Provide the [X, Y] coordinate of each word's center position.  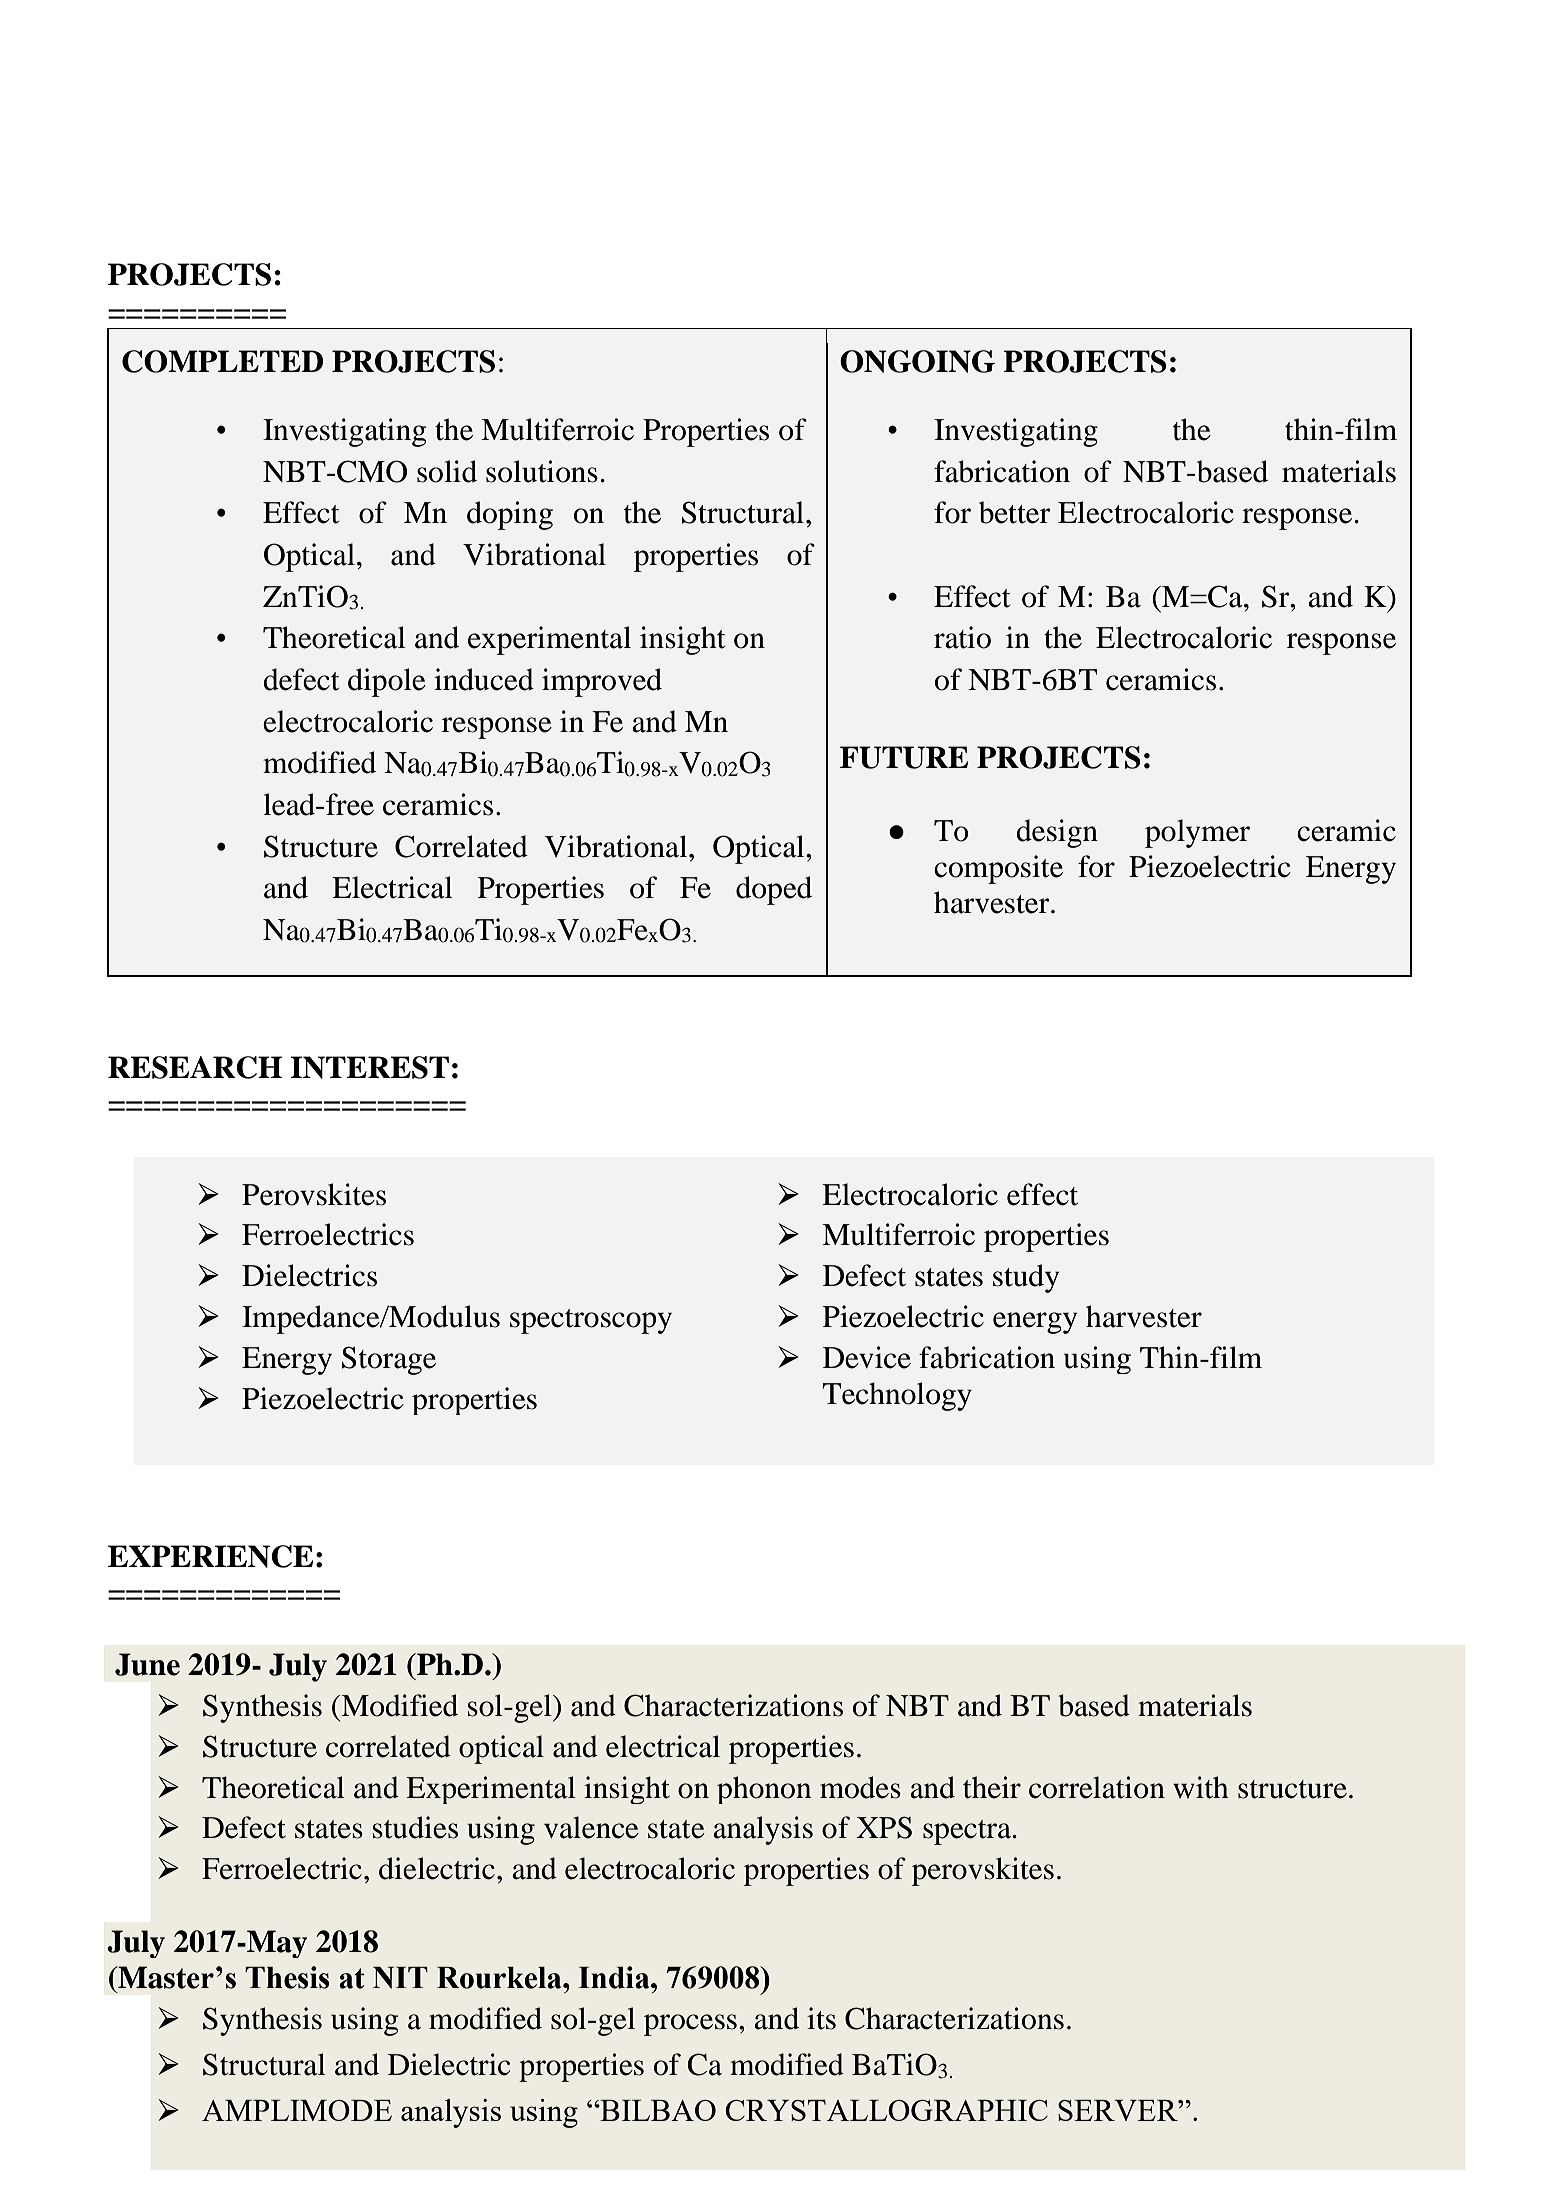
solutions [542, 471]
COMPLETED [222, 361]
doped [774, 890]
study [1026, 1278]
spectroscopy [591, 1321]
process [690, 2025]
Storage [389, 1360]
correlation [1097, 1787]
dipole [387, 682]
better [1015, 512]
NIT [400, 1978]
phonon [764, 1790]
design [1057, 833]
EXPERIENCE [210, 1556]
